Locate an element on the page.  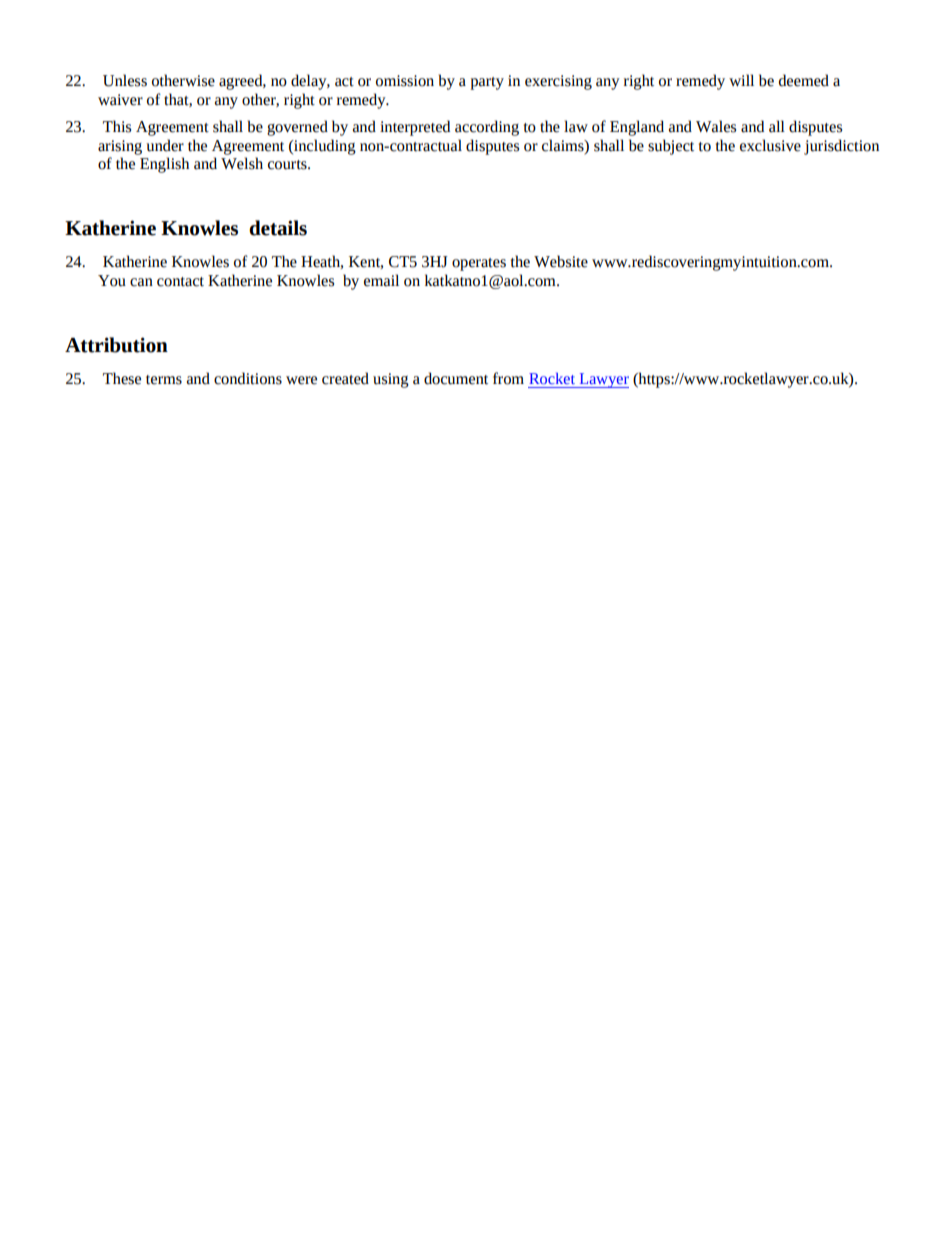
Unless is located at coordinates (125, 80).
